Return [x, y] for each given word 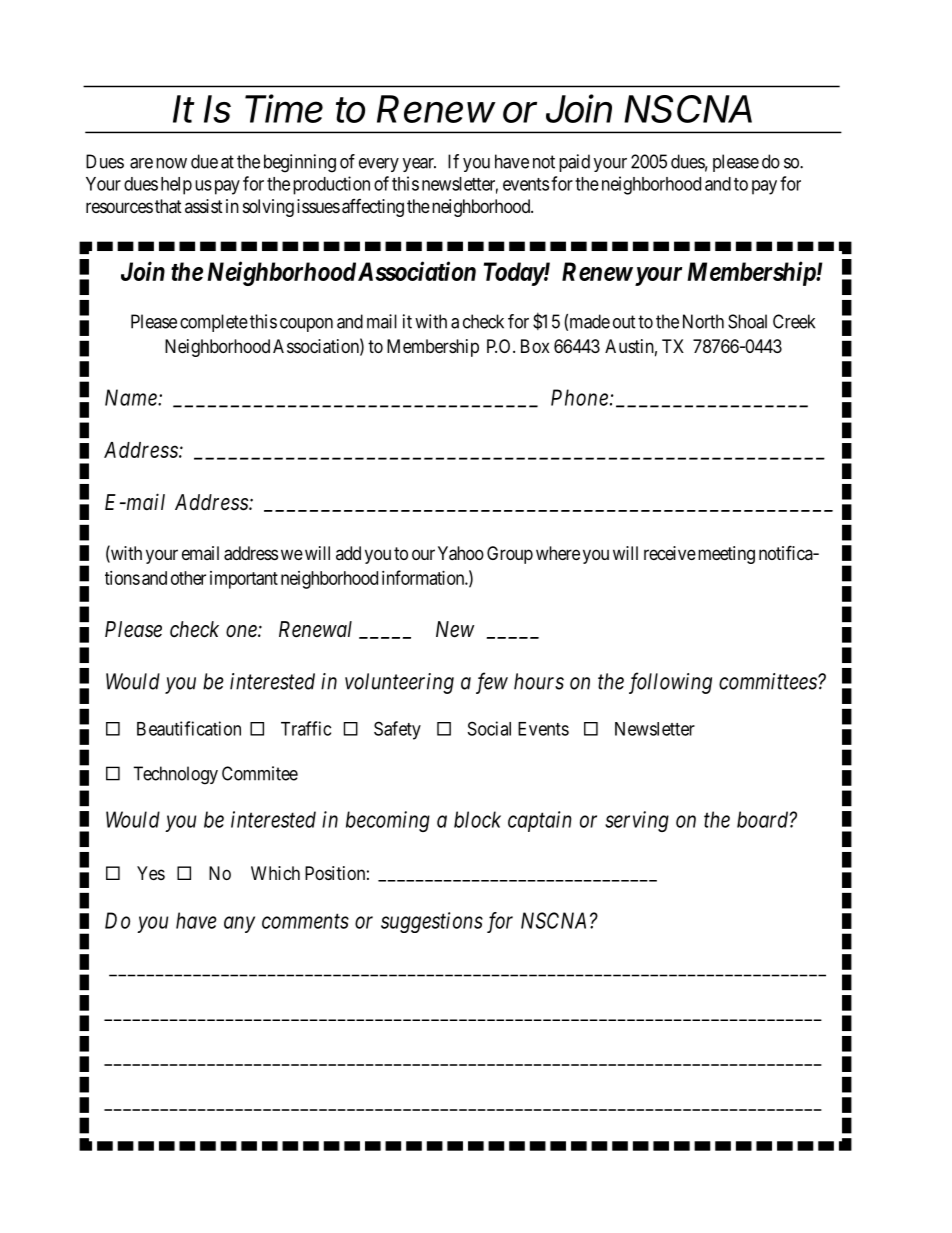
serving [637, 821]
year [419, 165]
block [477, 819]
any [239, 924]
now [171, 163]
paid [574, 163]
